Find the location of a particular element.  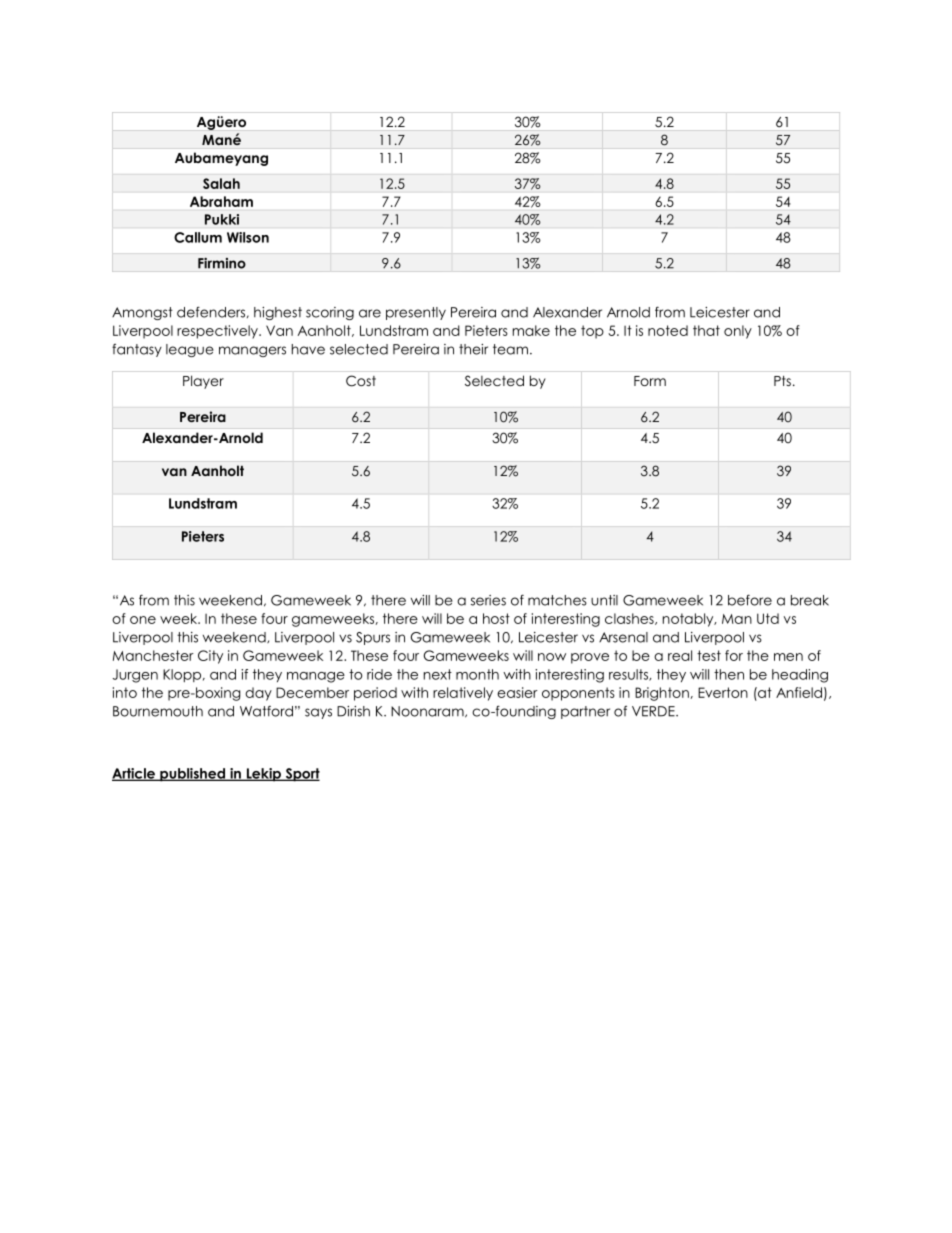

Player is located at coordinates (203, 382).
